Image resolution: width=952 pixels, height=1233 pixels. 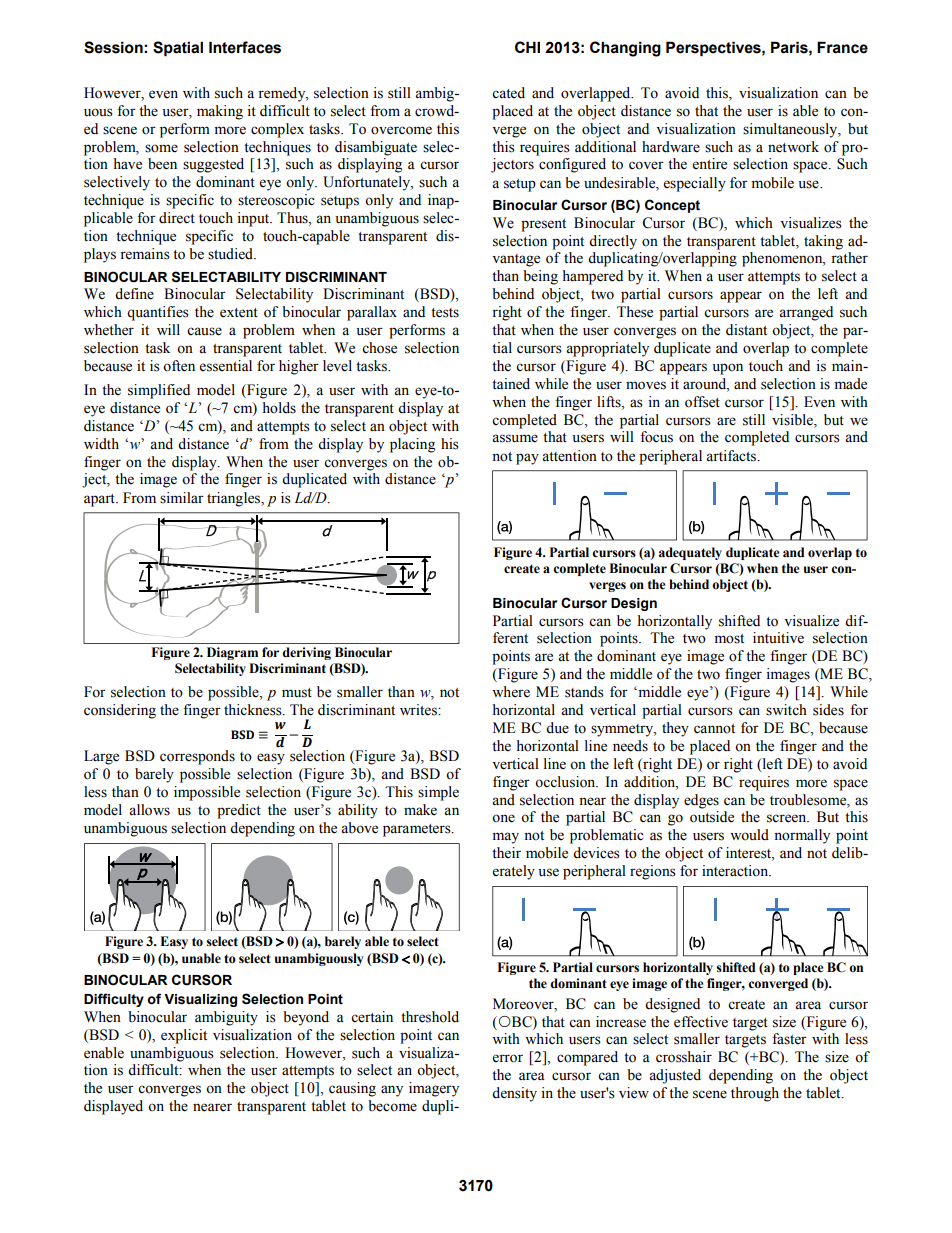 What do you see at coordinates (220, 112) in the screenshot?
I see `making` at bounding box center [220, 112].
